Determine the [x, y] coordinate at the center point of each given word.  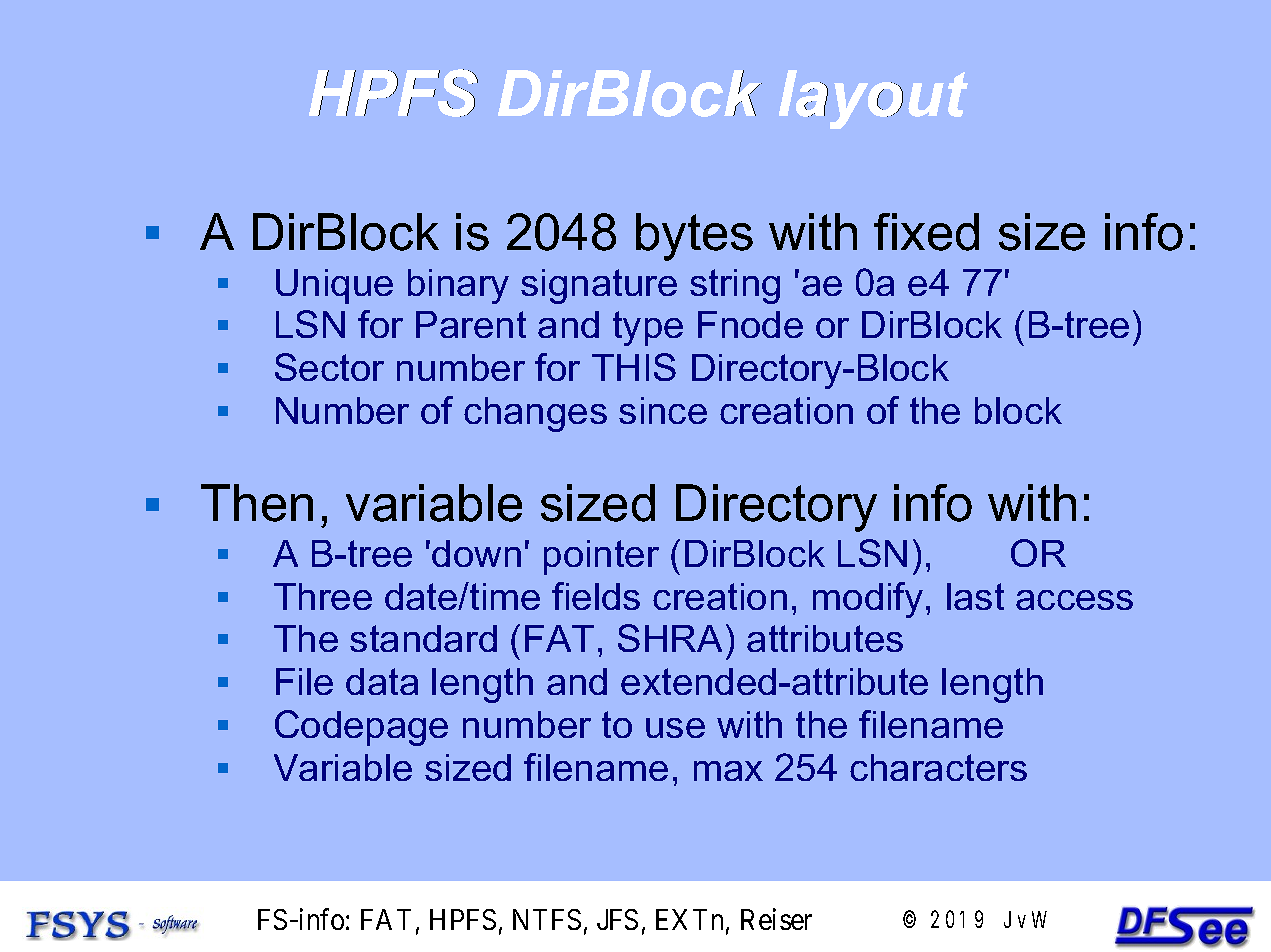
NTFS [547, 919]
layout [873, 99]
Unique [334, 286]
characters [938, 767]
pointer [601, 557]
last [975, 596]
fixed [926, 232]
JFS [617, 919]
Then [257, 503]
